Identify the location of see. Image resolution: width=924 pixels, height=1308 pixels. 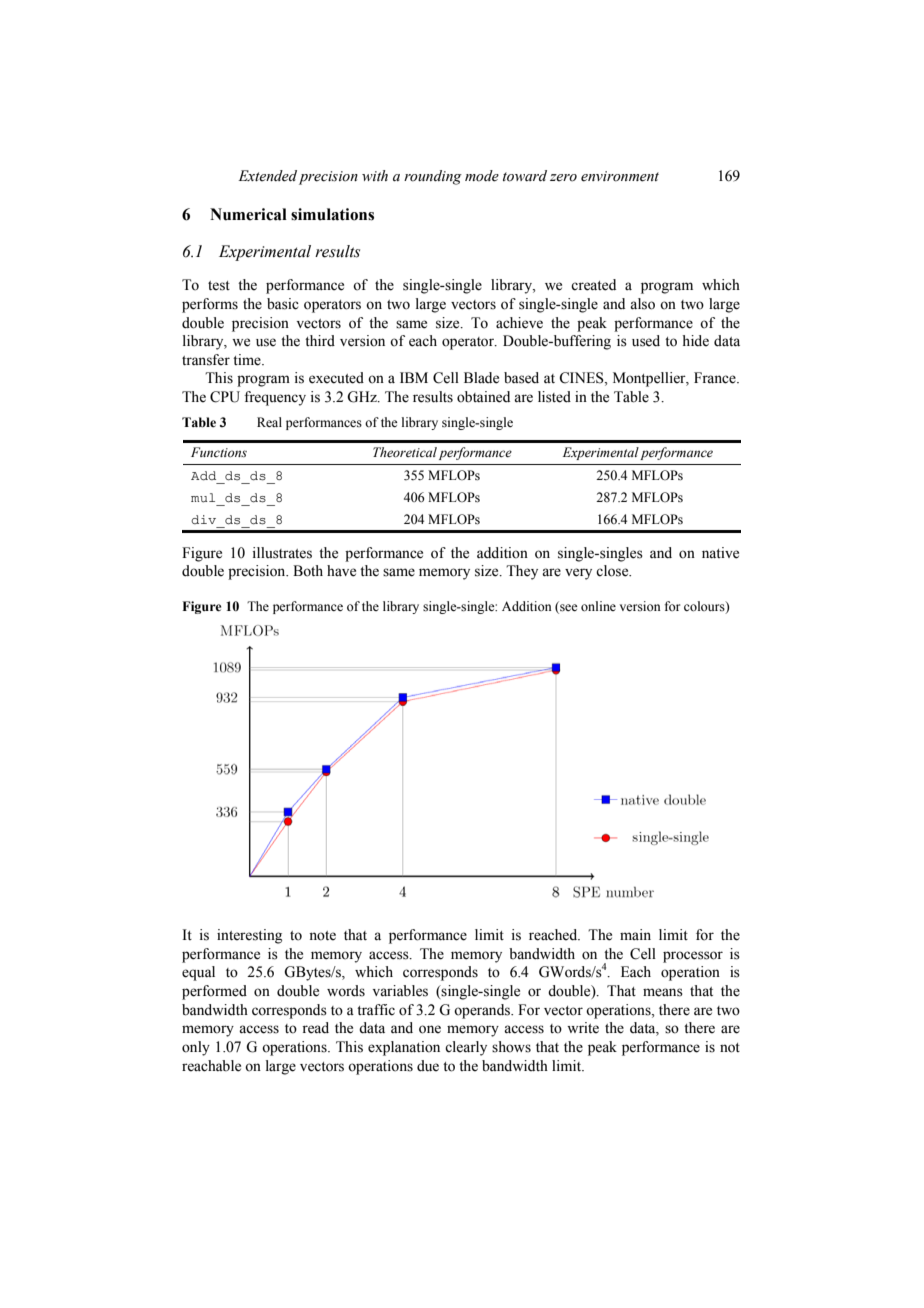
(568, 607).
